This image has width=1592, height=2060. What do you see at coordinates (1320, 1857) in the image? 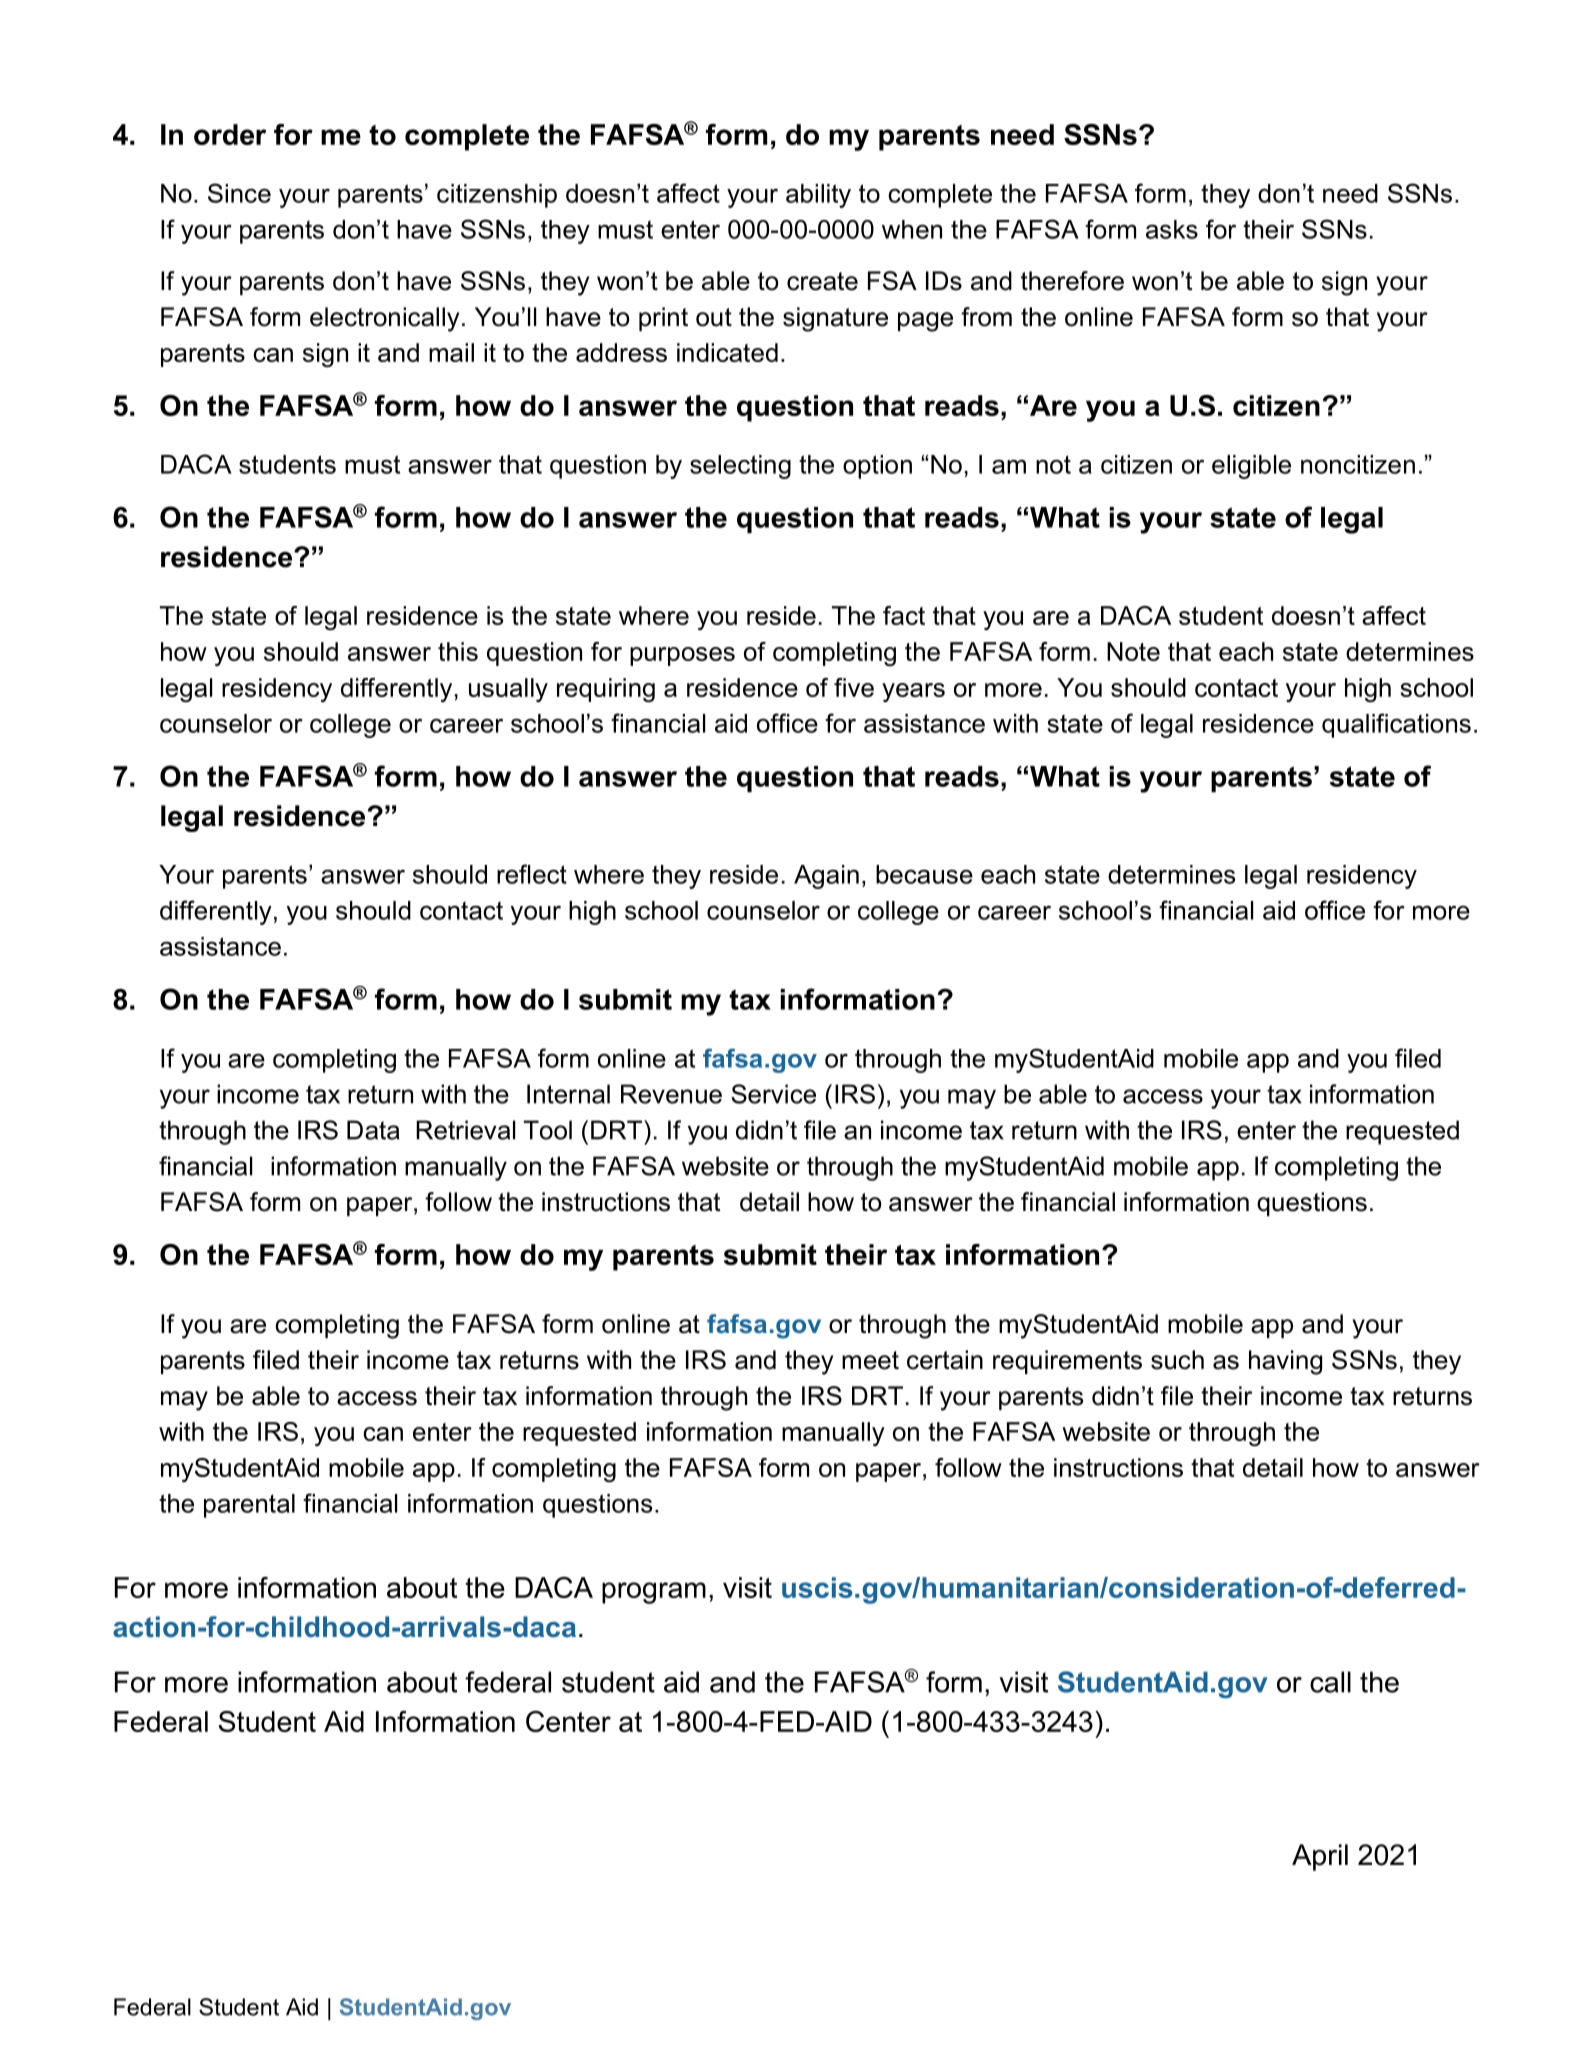
I see `April` at bounding box center [1320, 1857].
